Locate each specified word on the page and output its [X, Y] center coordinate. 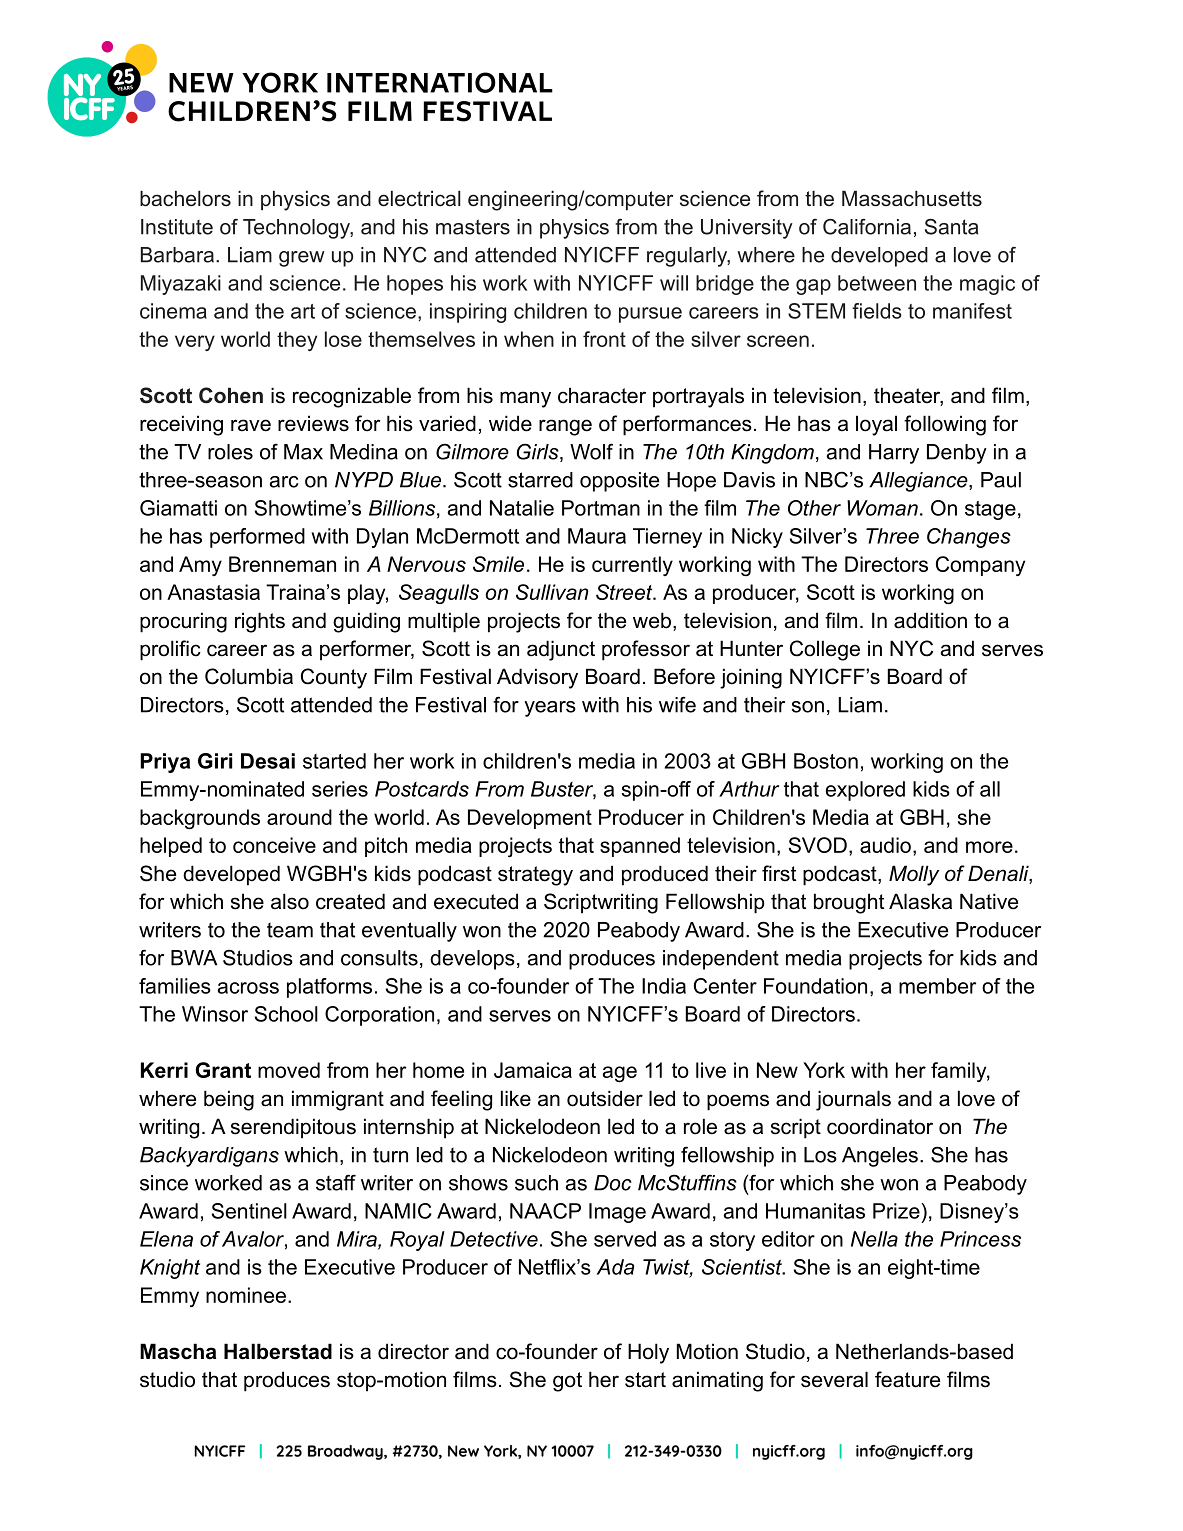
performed [257, 538]
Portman [601, 508]
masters [473, 227]
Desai [268, 761]
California [867, 227]
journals [853, 1100]
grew [302, 259]
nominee [246, 1295]
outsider [605, 1098]
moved [289, 1070]
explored [865, 791]
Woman [882, 508]
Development [530, 819]
